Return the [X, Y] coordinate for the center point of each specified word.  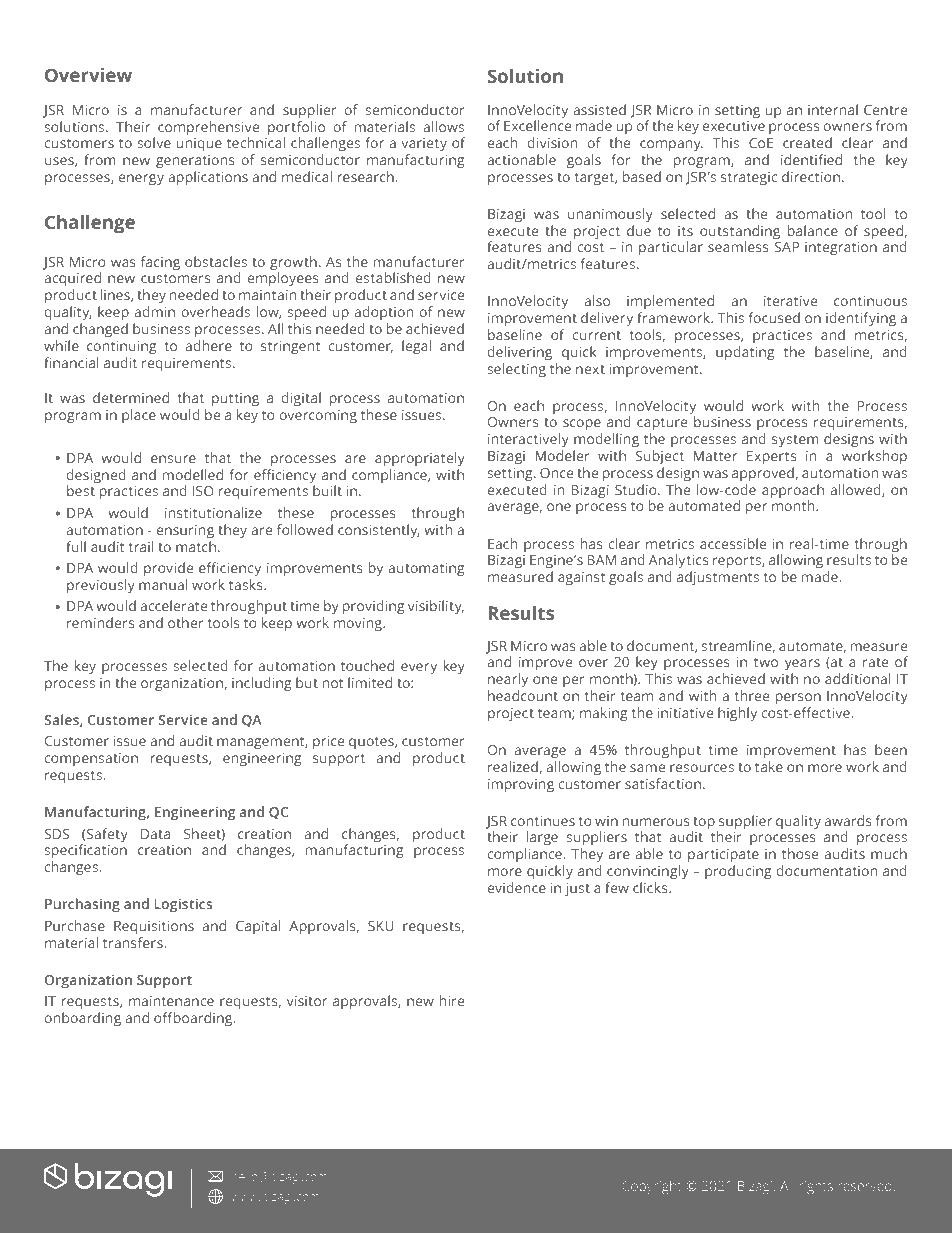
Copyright [652, 1187]
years [802, 664]
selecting [516, 370]
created [807, 142]
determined [131, 397]
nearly [508, 680]
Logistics [183, 905]
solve [154, 142]
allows [443, 126]
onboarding [82, 1019]
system [795, 441]
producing [738, 872]
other [186, 622]
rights [816, 1187]
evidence [517, 887]
